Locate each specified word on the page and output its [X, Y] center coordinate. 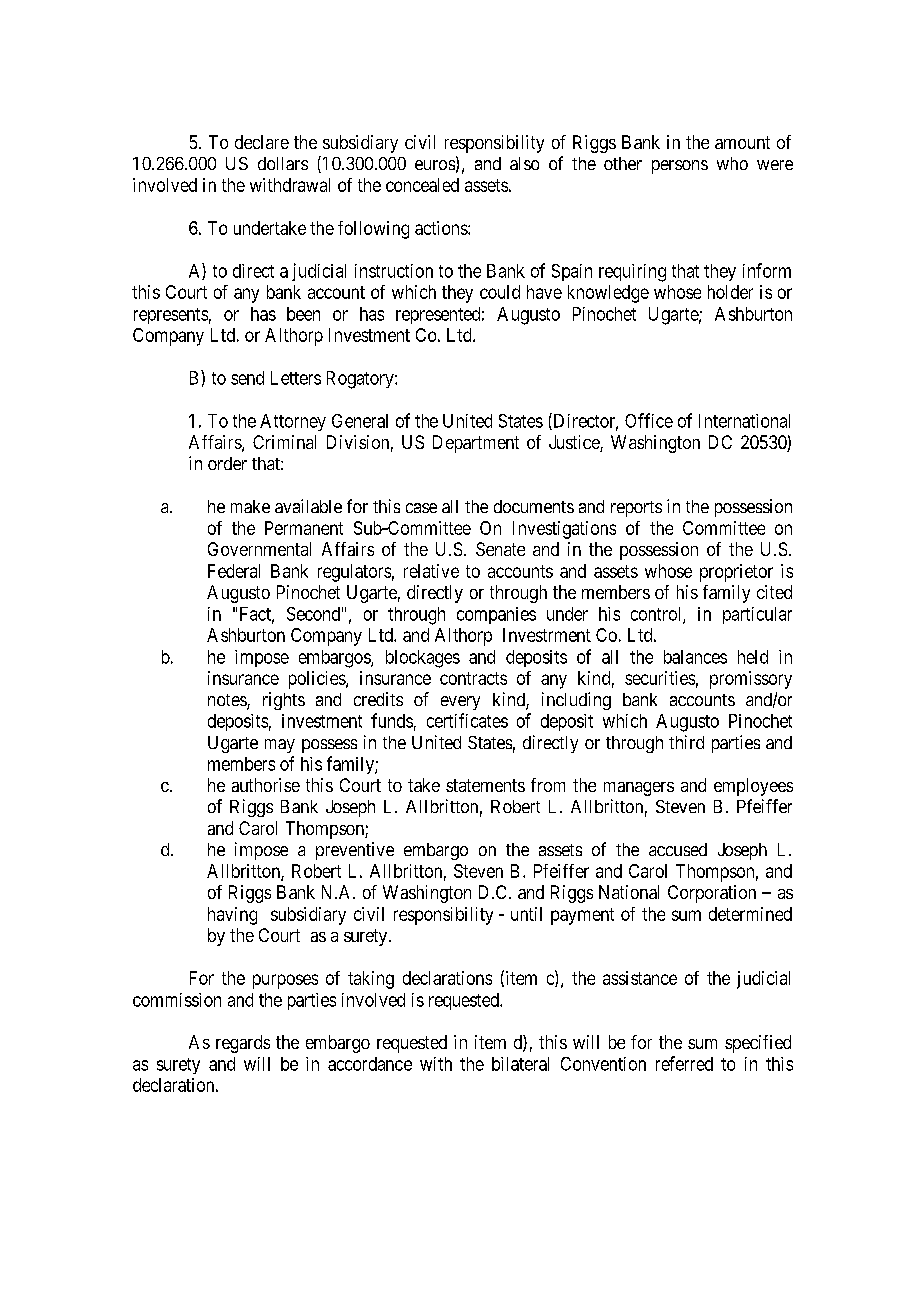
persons [680, 167]
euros [435, 165]
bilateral [520, 1064]
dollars [283, 163]
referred [684, 1063]
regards [243, 1044]
